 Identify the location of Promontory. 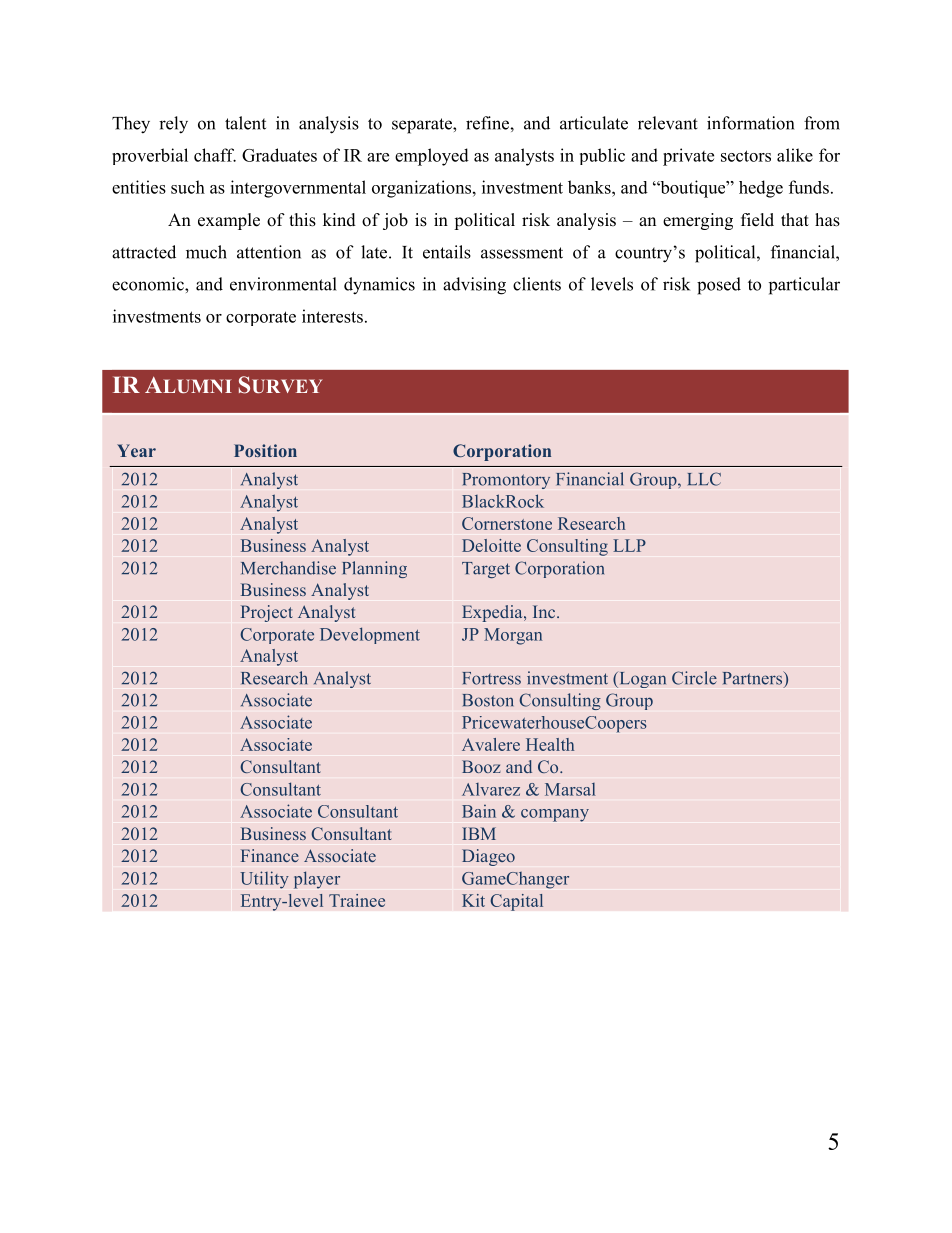
(506, 481).
